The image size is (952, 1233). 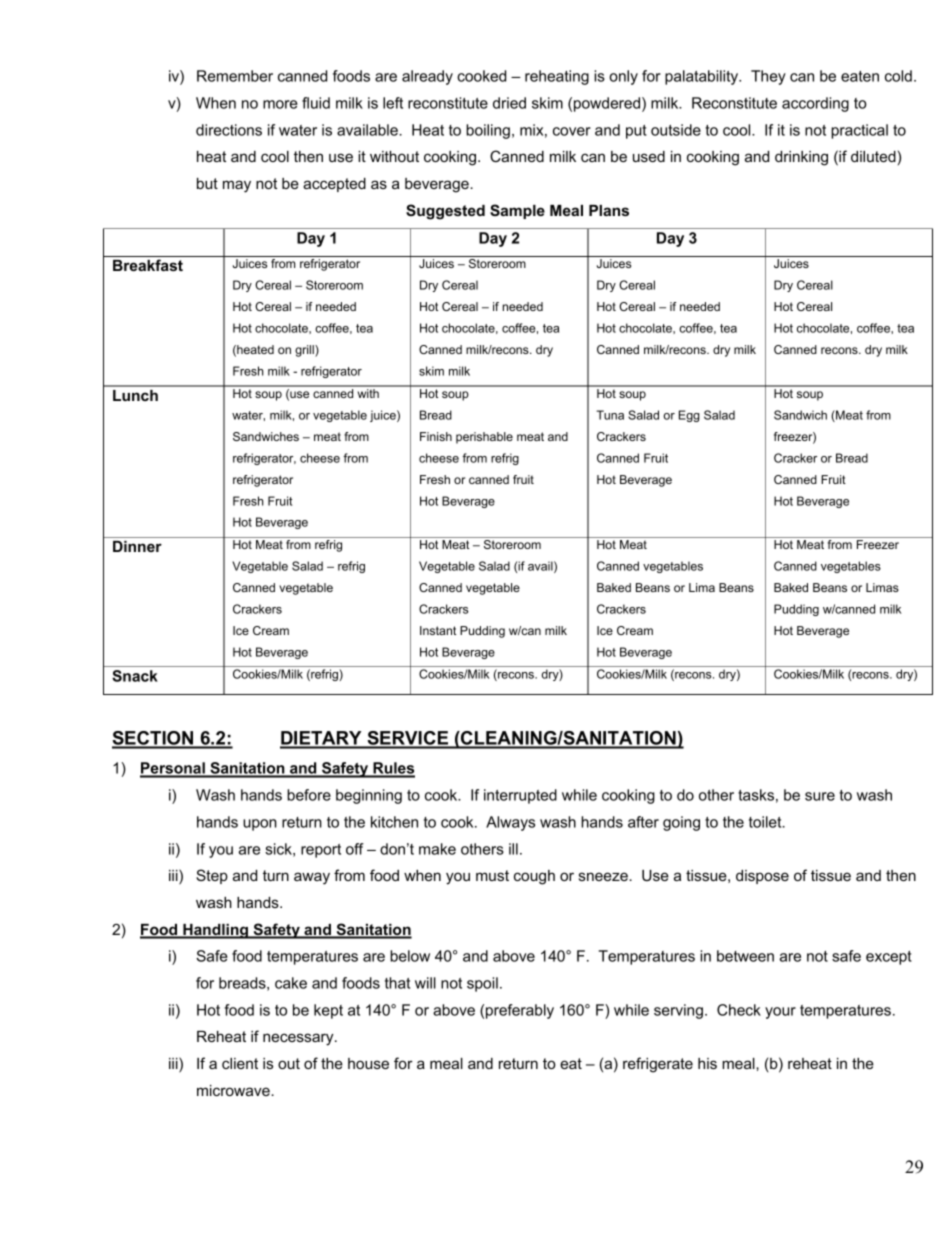 What do you see at coordinates (438, 630) in the screenshot?
I see `Instant` at bounding box center [438, 630].
